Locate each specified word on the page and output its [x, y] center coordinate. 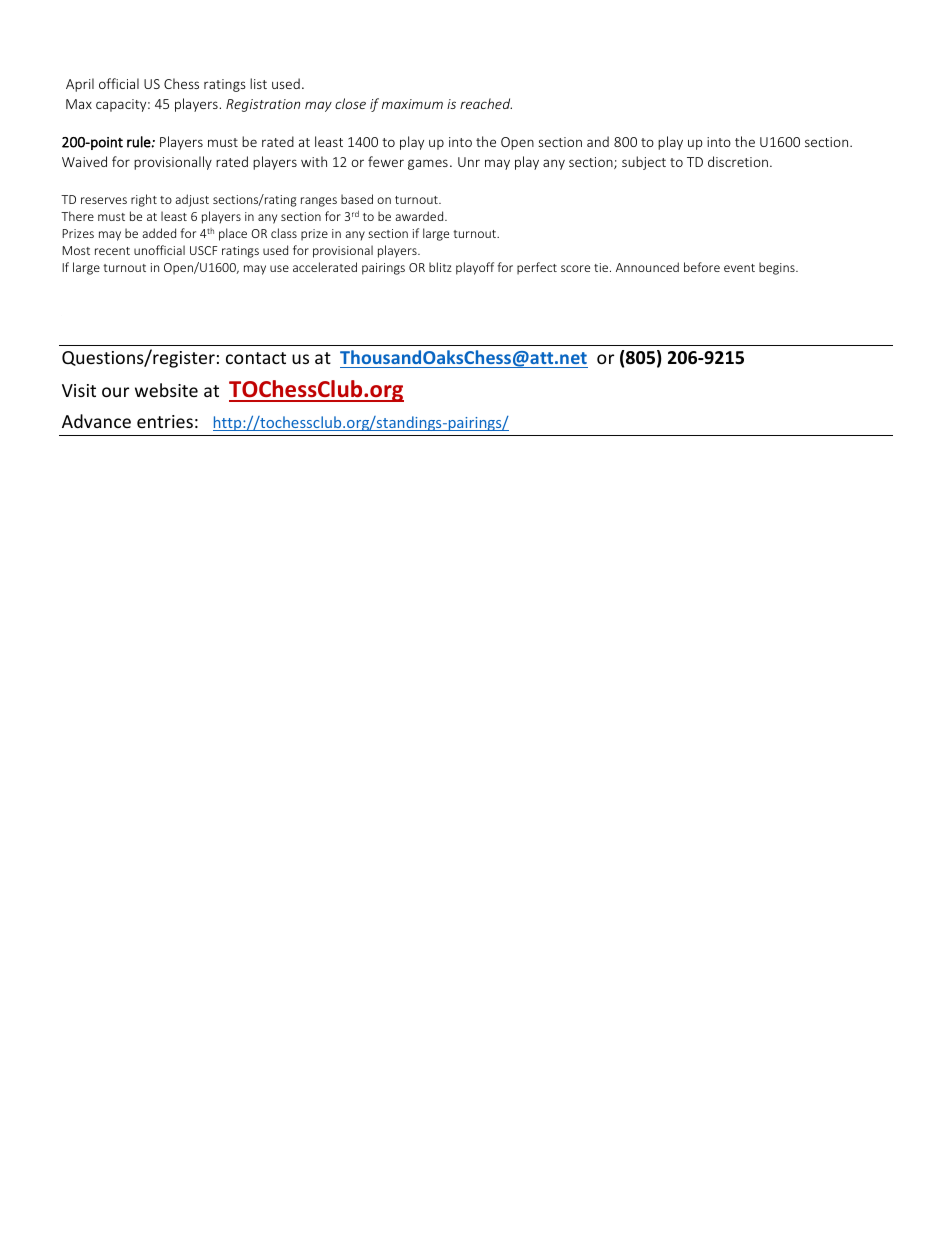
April [80, 85]
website [166, 390]
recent [112, 251]
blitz [440, 267]
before [702, 267]
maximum [412, 104]
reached [486, 103]
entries [165, 421]
